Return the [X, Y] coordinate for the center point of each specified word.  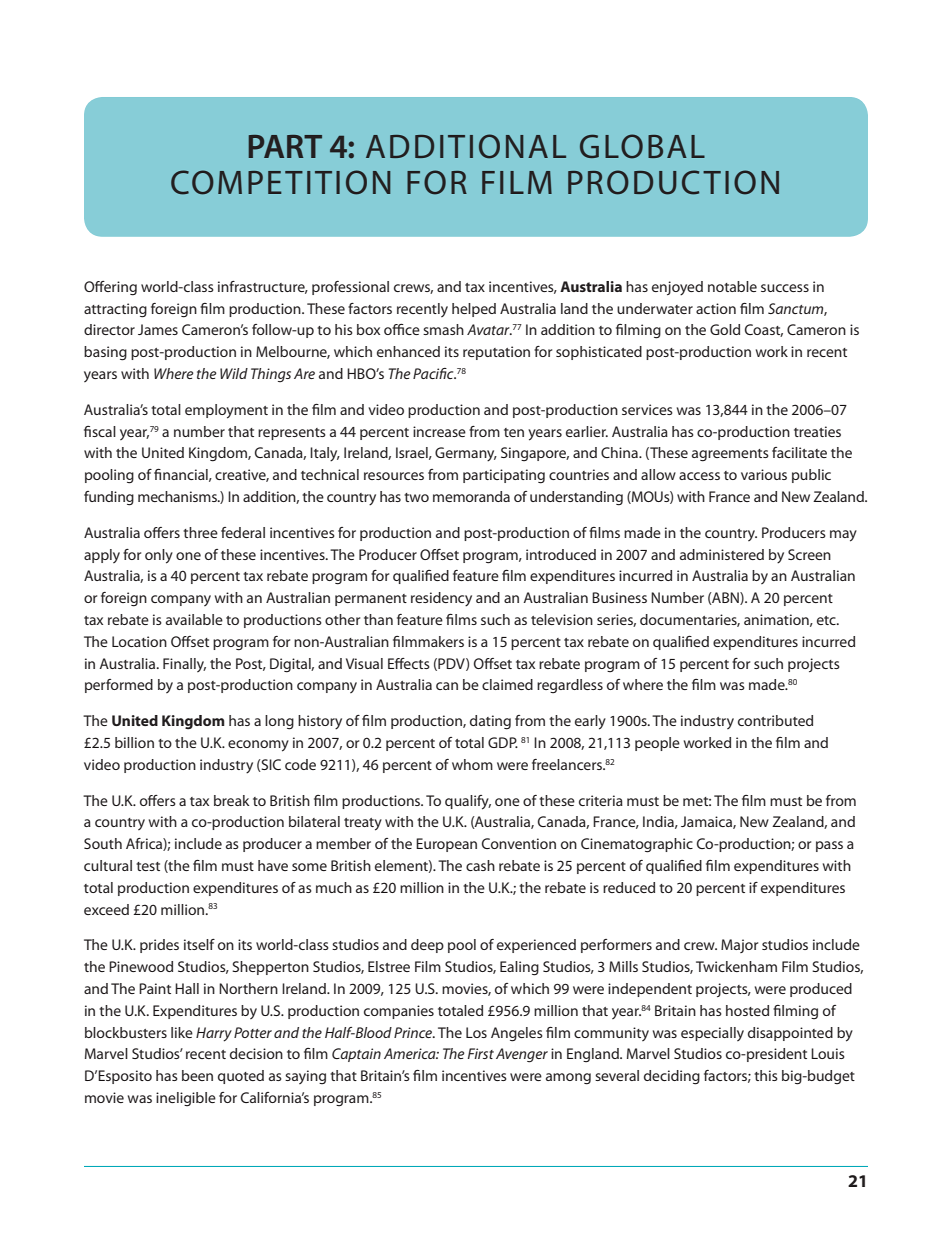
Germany [466, 454]
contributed [775, 720]
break [232, 800]
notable [732, 286]
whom [472, 764]
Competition [281, 182]
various [764, 474]
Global [642, 146]
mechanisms [178, 496]
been [197, 1075]
